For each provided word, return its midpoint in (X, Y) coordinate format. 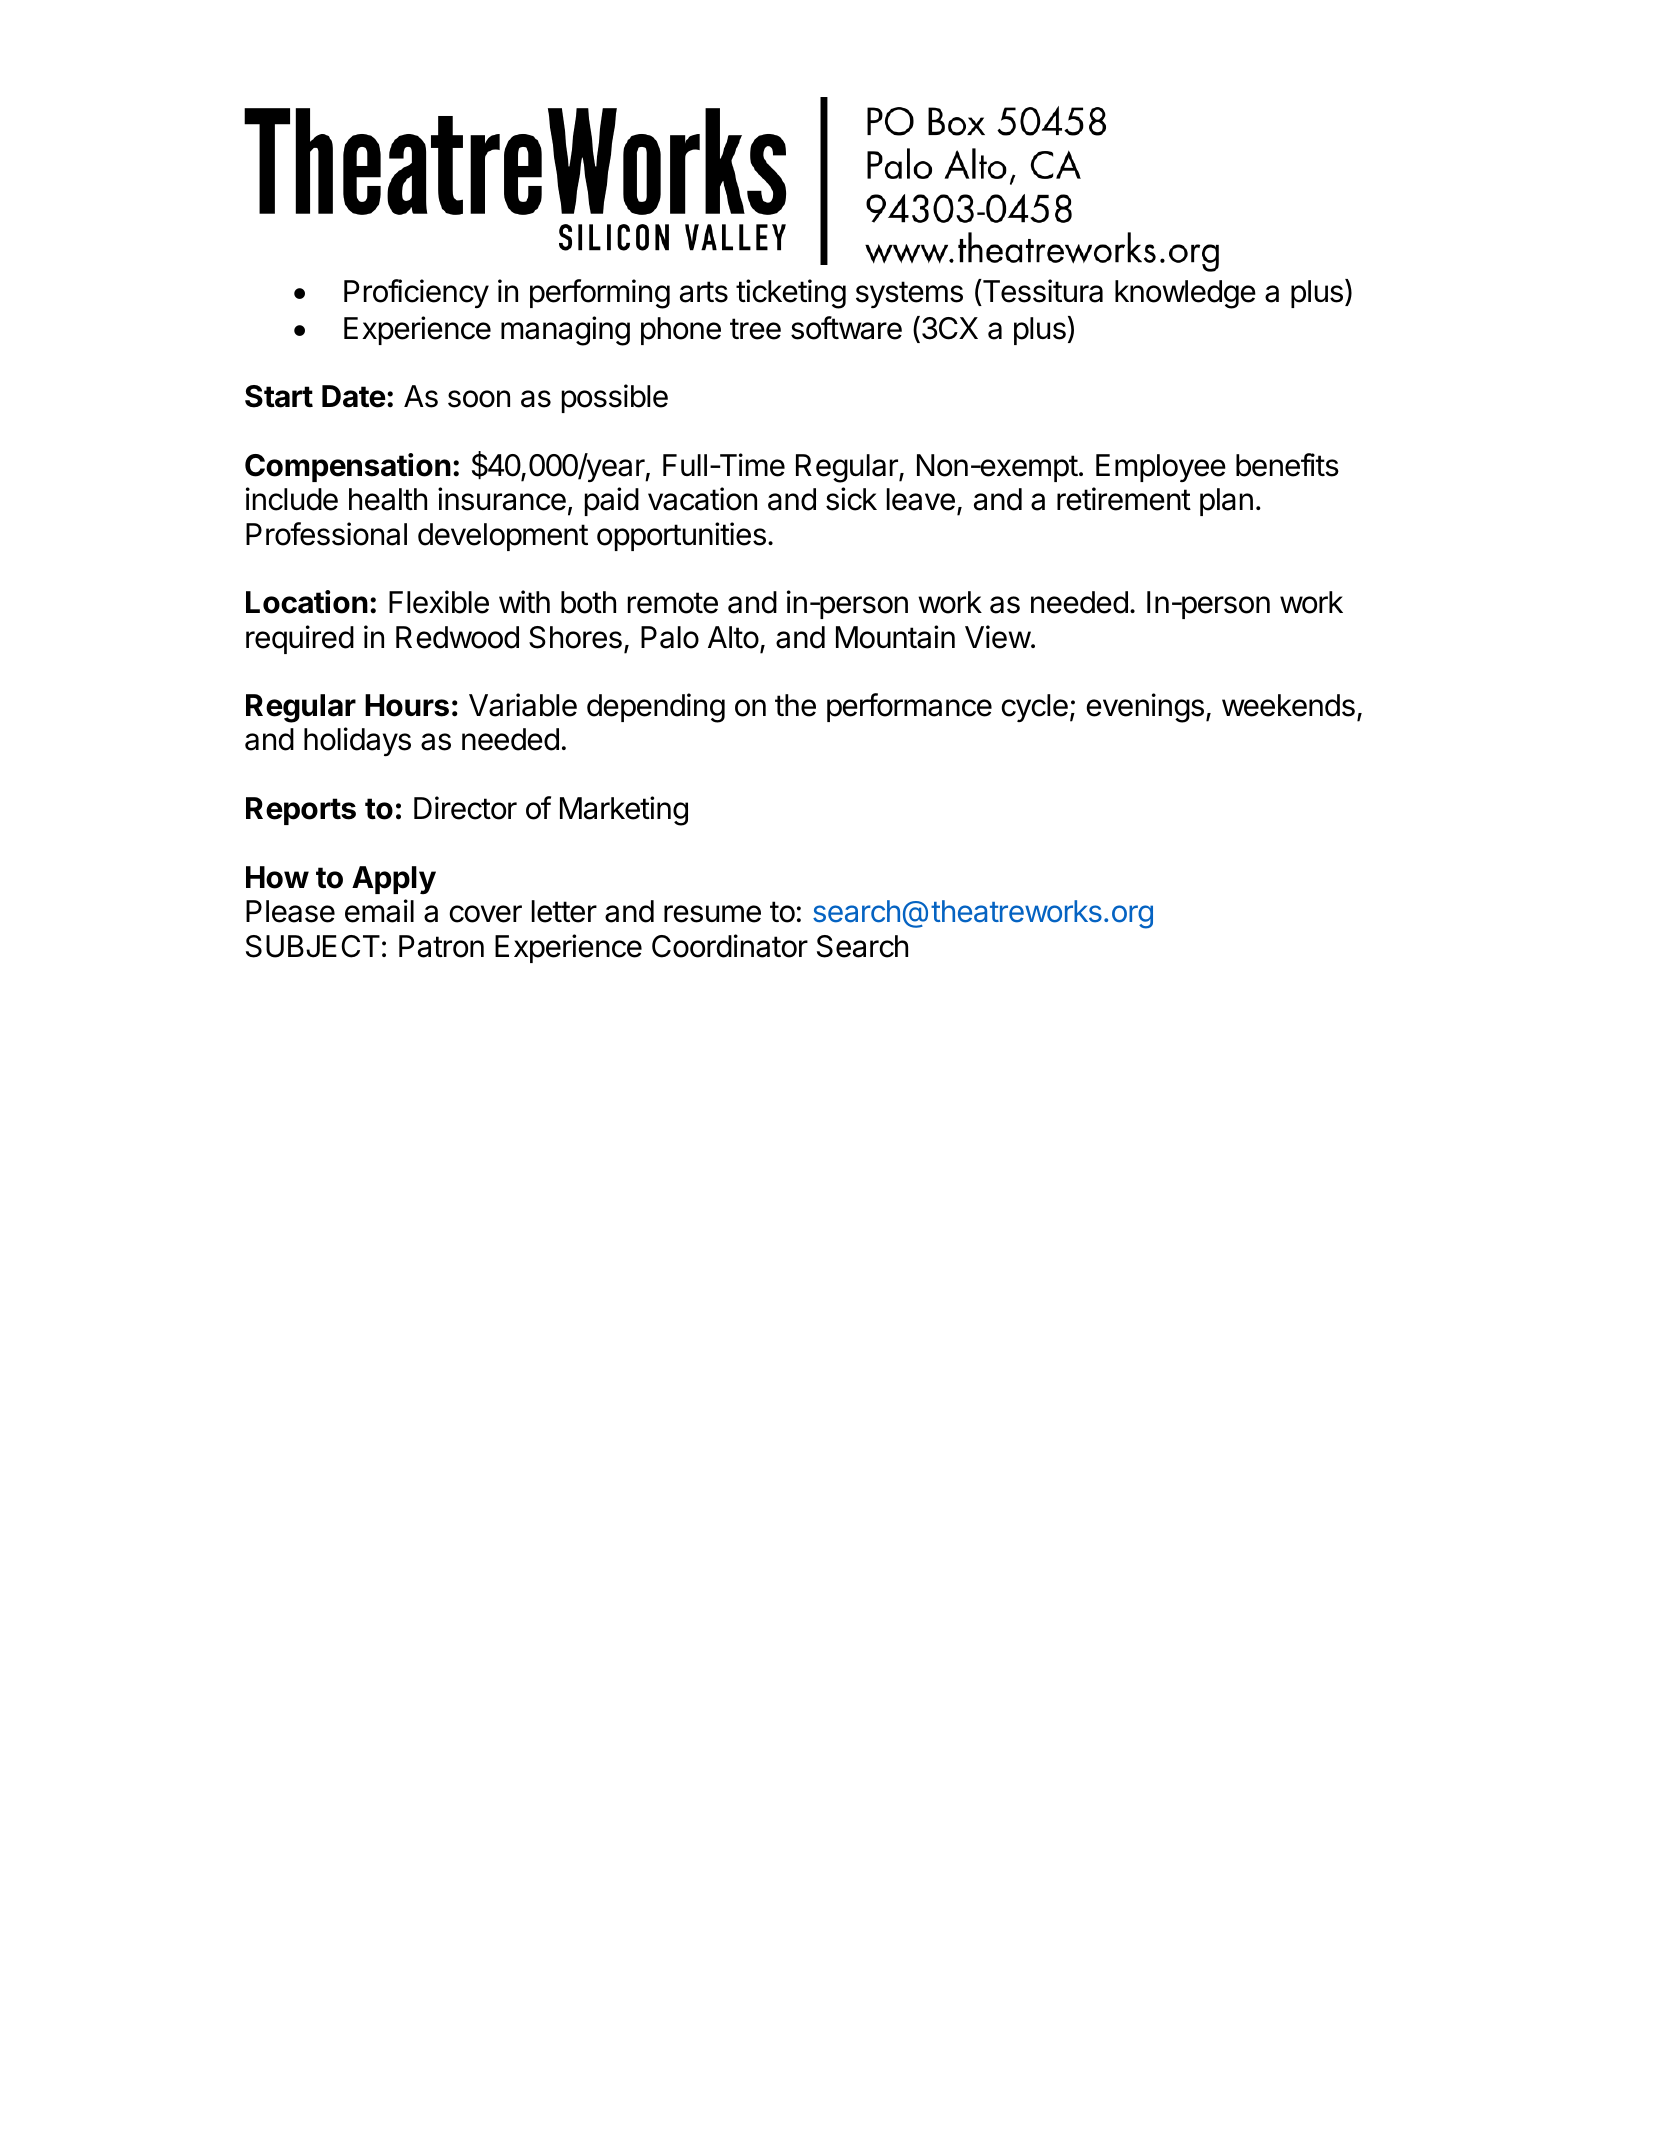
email (379, 911)
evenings (1145, 708)
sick (851, 499)
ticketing (791, 294)
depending (656, 708)
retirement (1124, 499)
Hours (407, 705)
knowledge (1185, 294)
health (388, 499)
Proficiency (416, 294)
